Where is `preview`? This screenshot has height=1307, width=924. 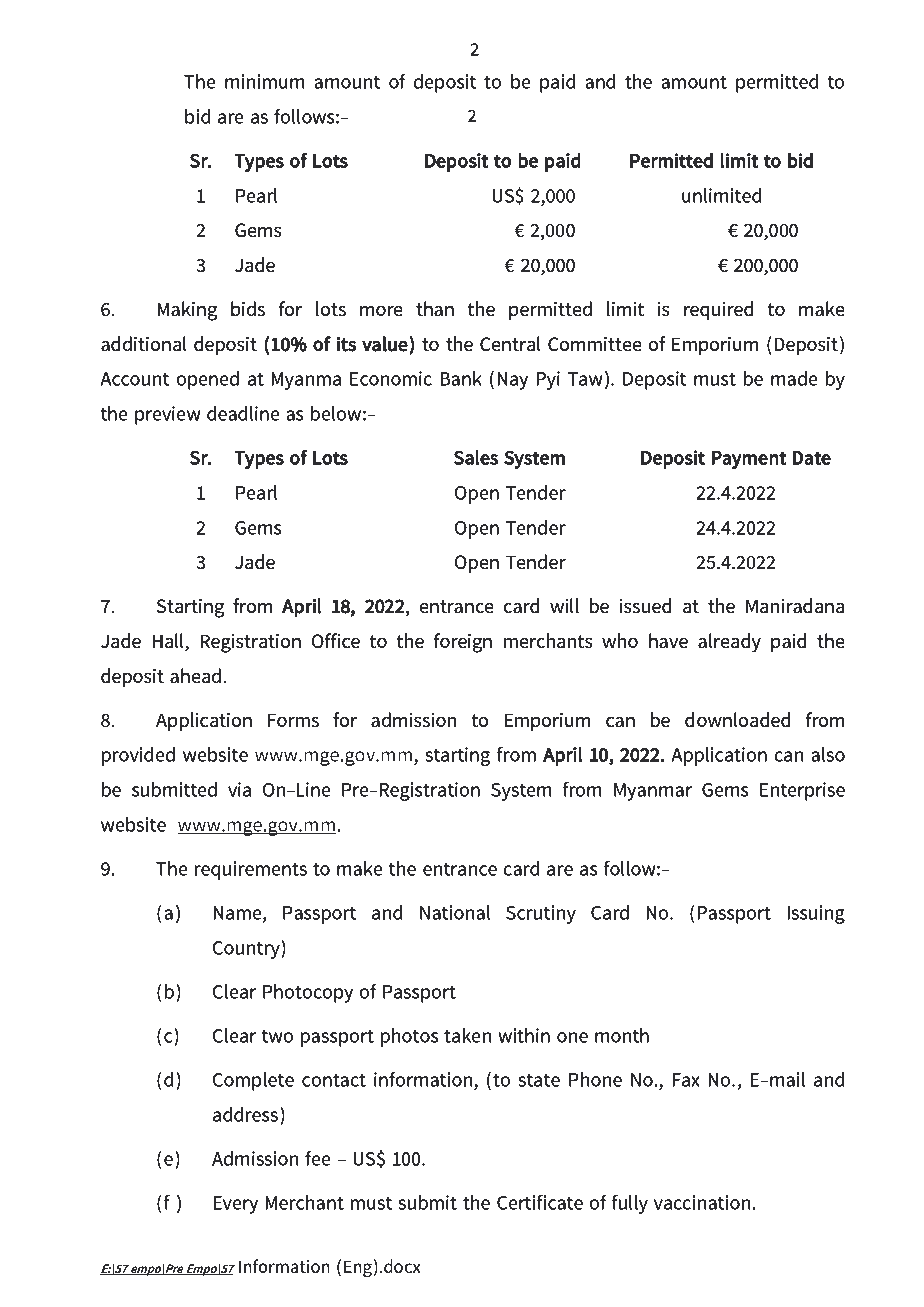
preview is located at coordinates (168, 415).
